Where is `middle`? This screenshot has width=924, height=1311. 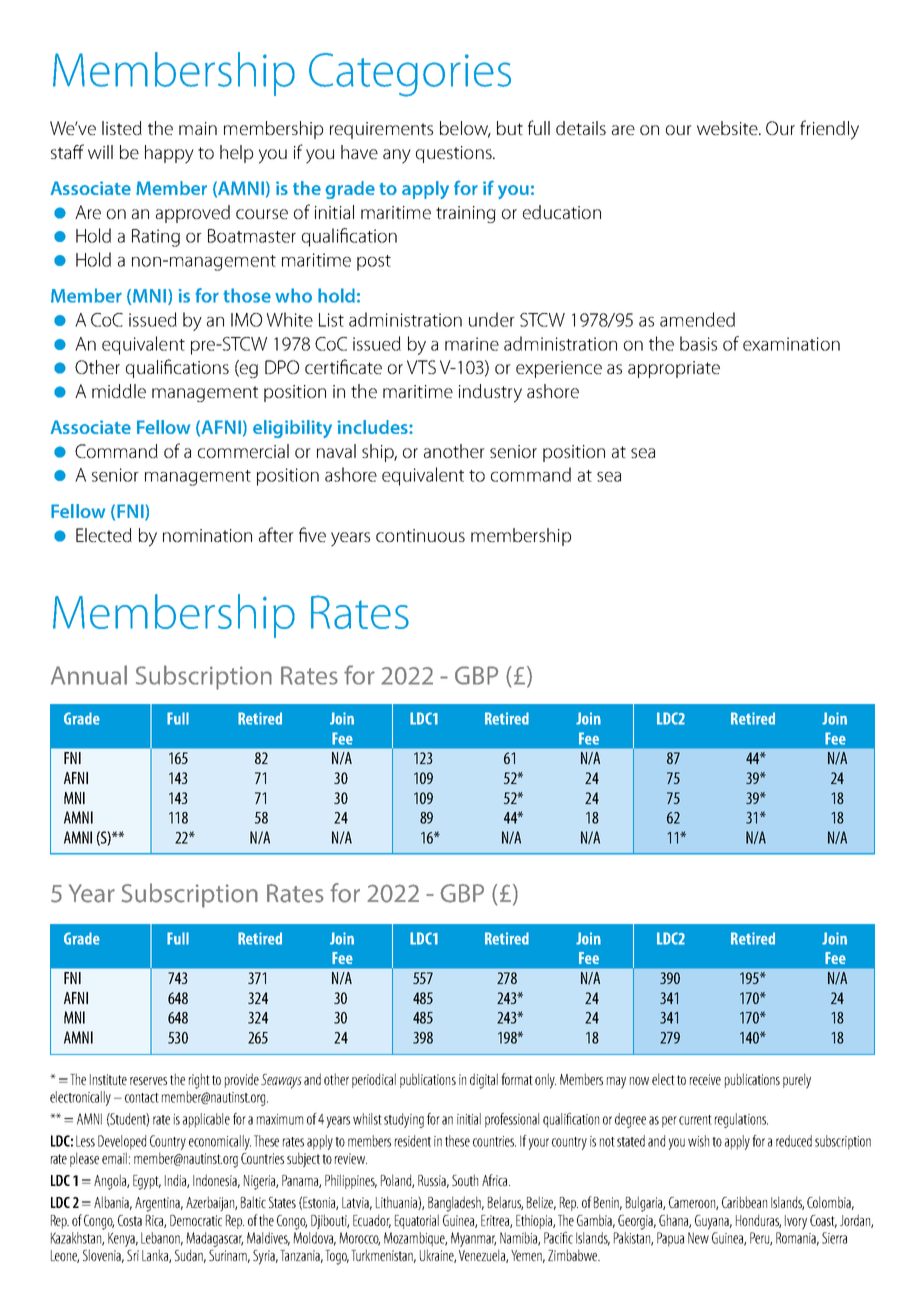 middle is located at coordinates (119, 391).
